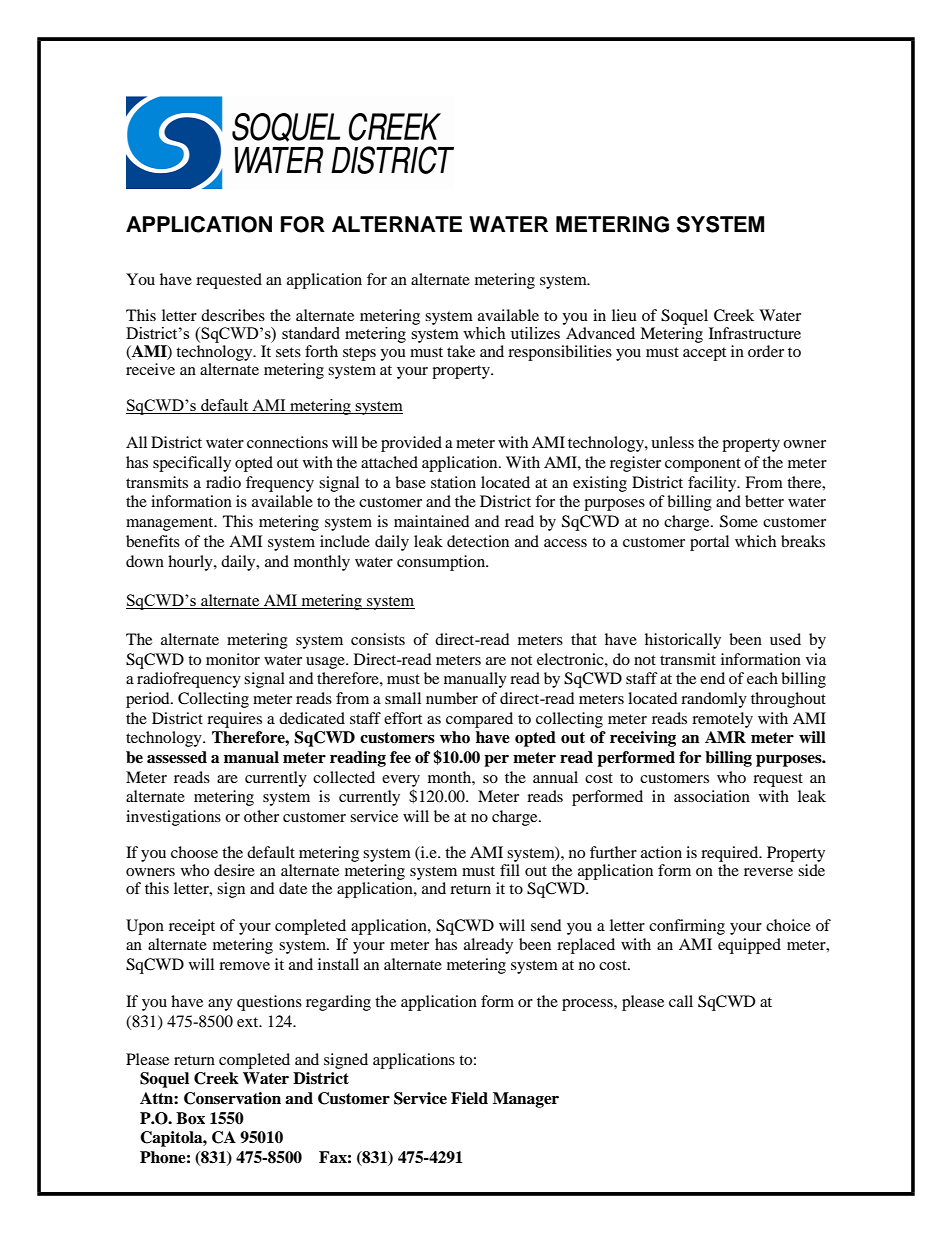  I want to click on choose, so click(194, 852).
